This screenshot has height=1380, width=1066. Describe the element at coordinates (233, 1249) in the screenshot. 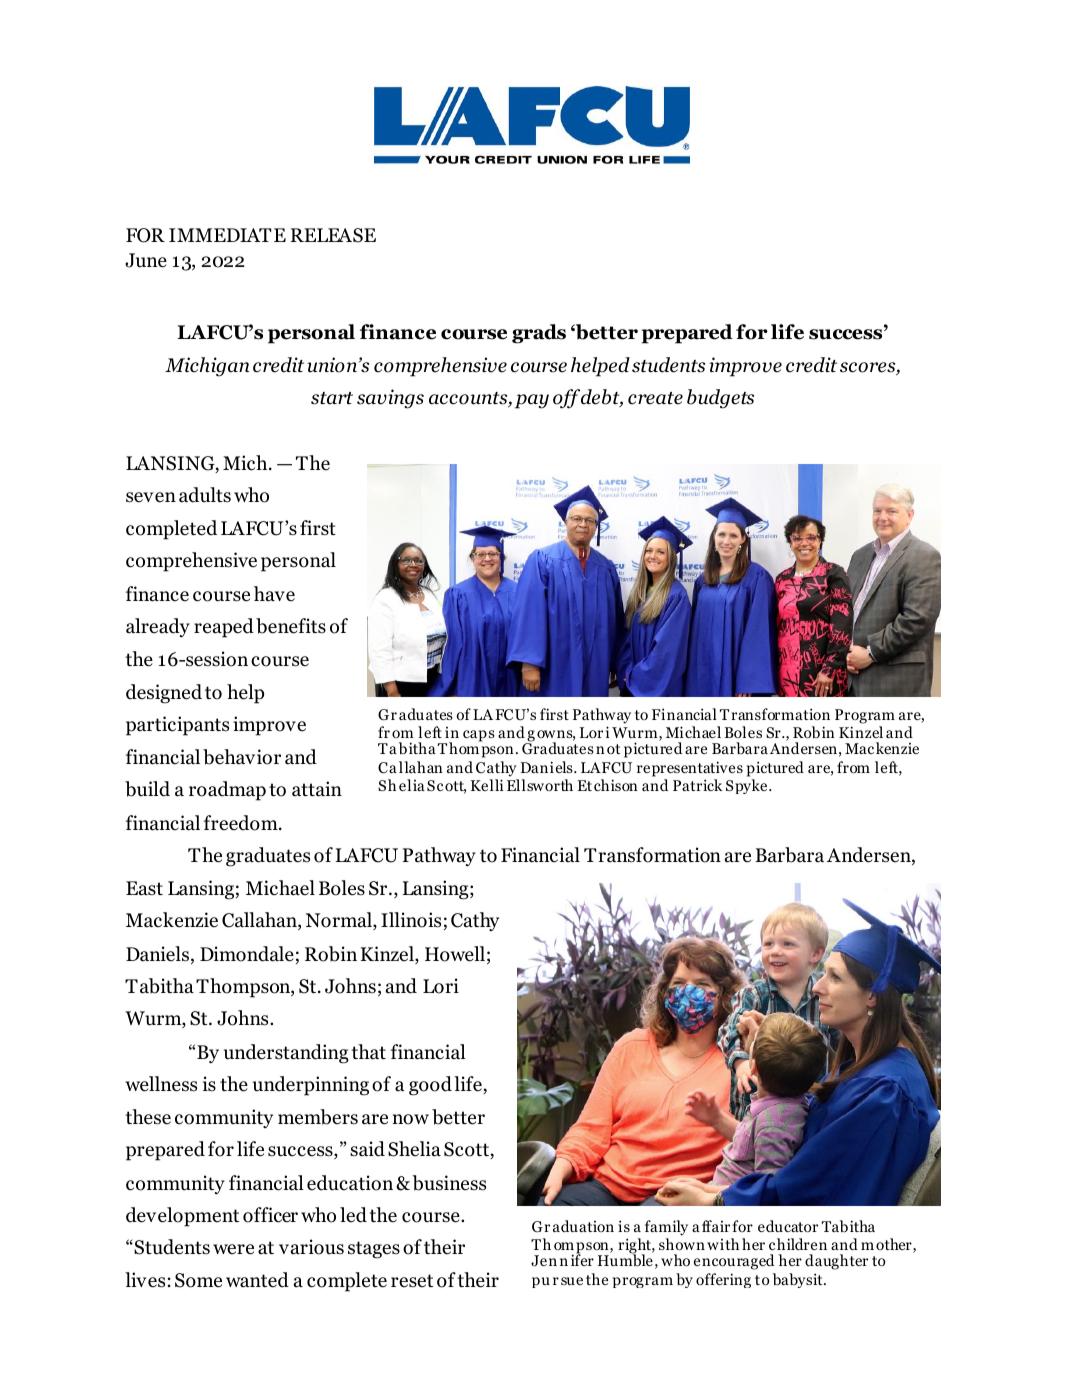

I see `were` at that location.
